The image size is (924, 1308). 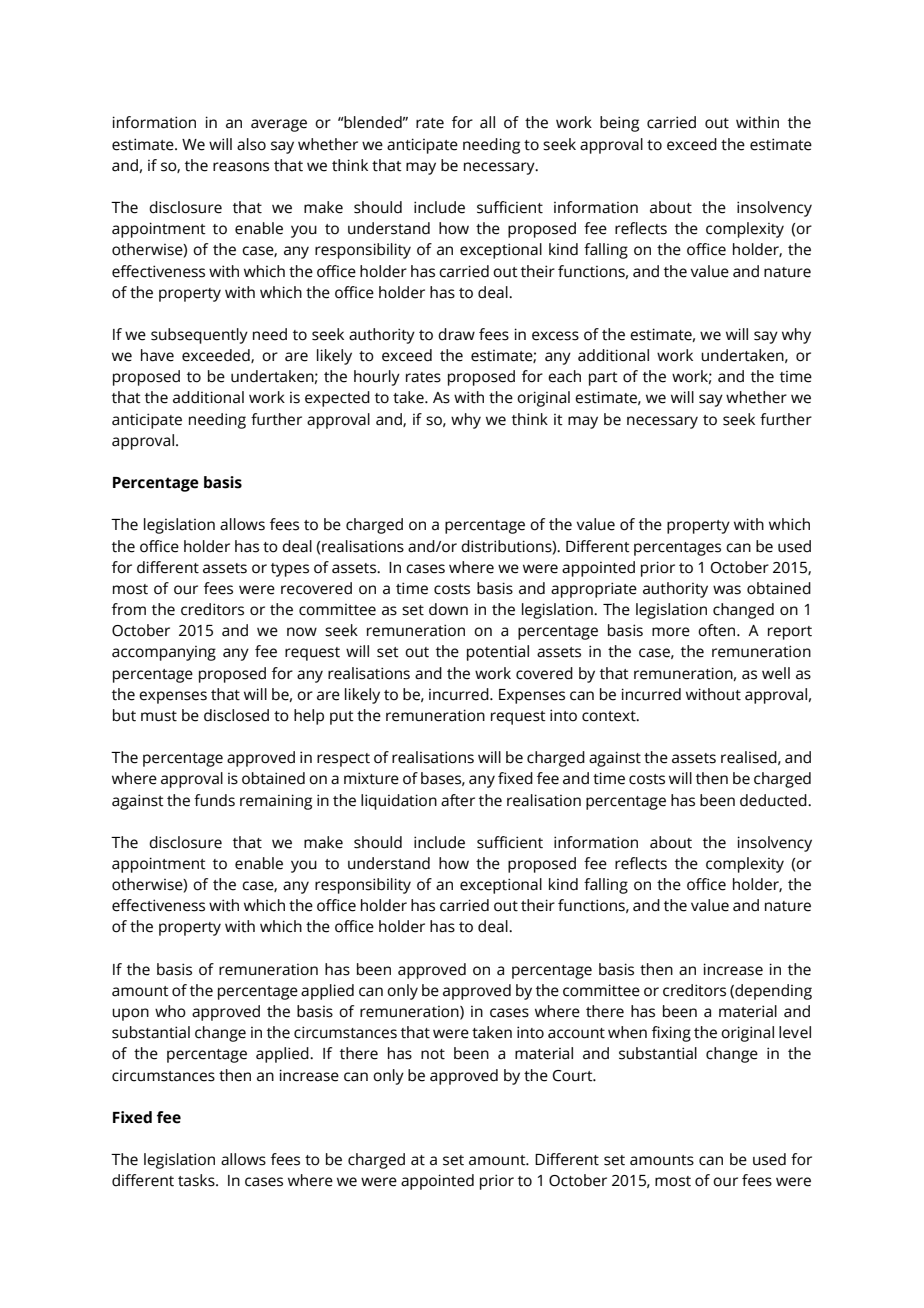 What do you see at coordinates (774, 800) in the document?
I see `deducted` at bounding box center [774, 800].
